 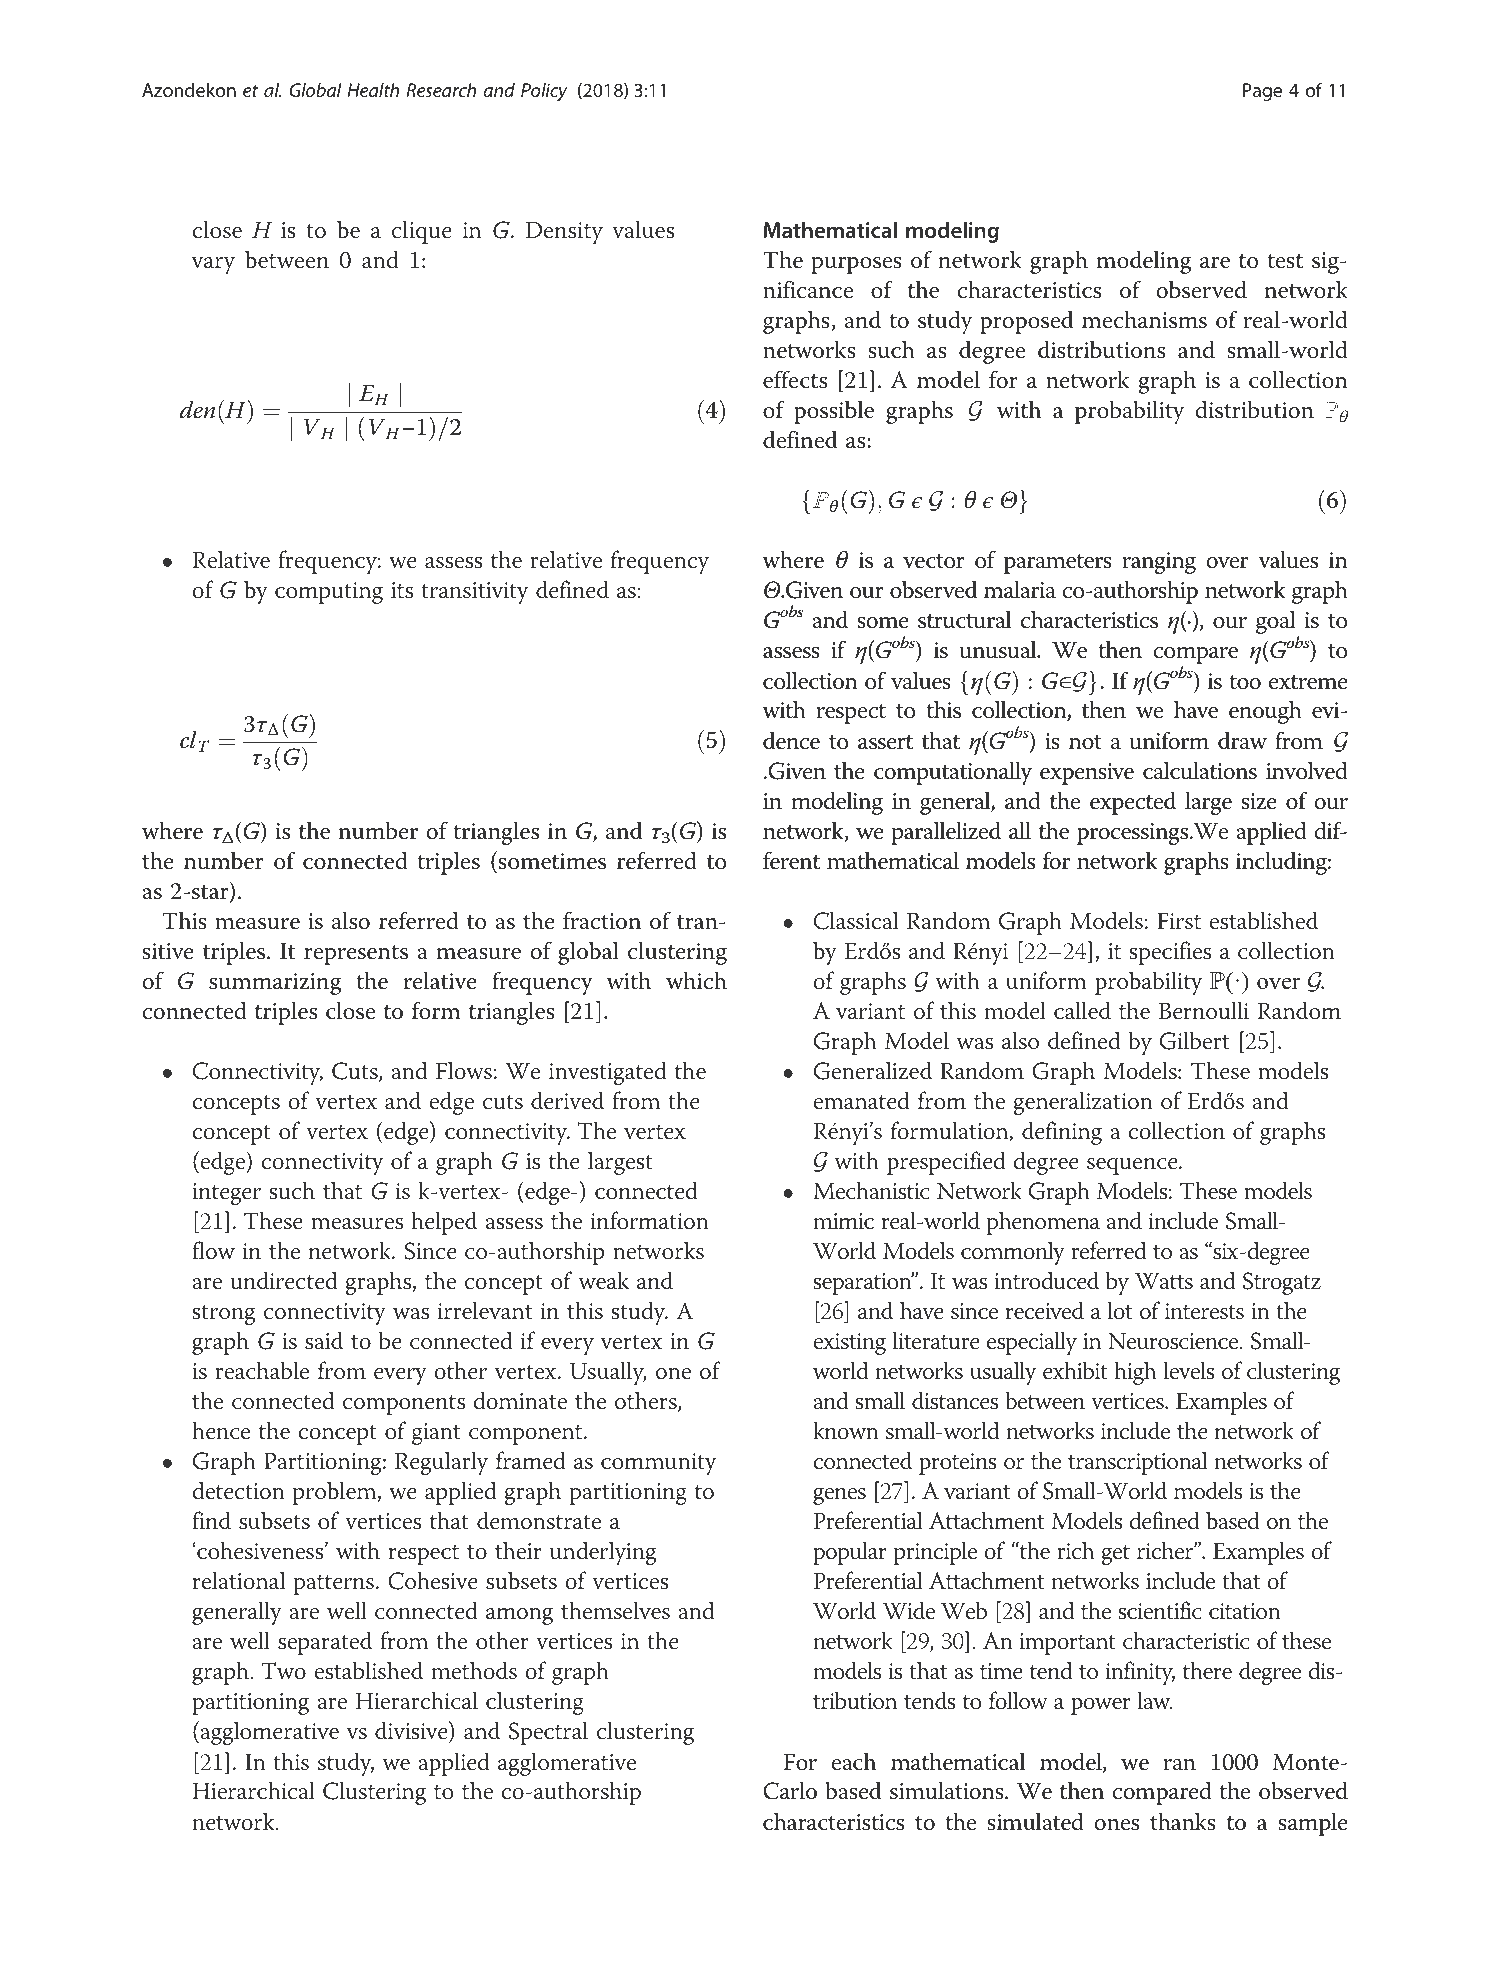 What do you see at coordinates (1170, 953) in the screenshot?
I see `specifies` at bounding box center [1170, 953].
